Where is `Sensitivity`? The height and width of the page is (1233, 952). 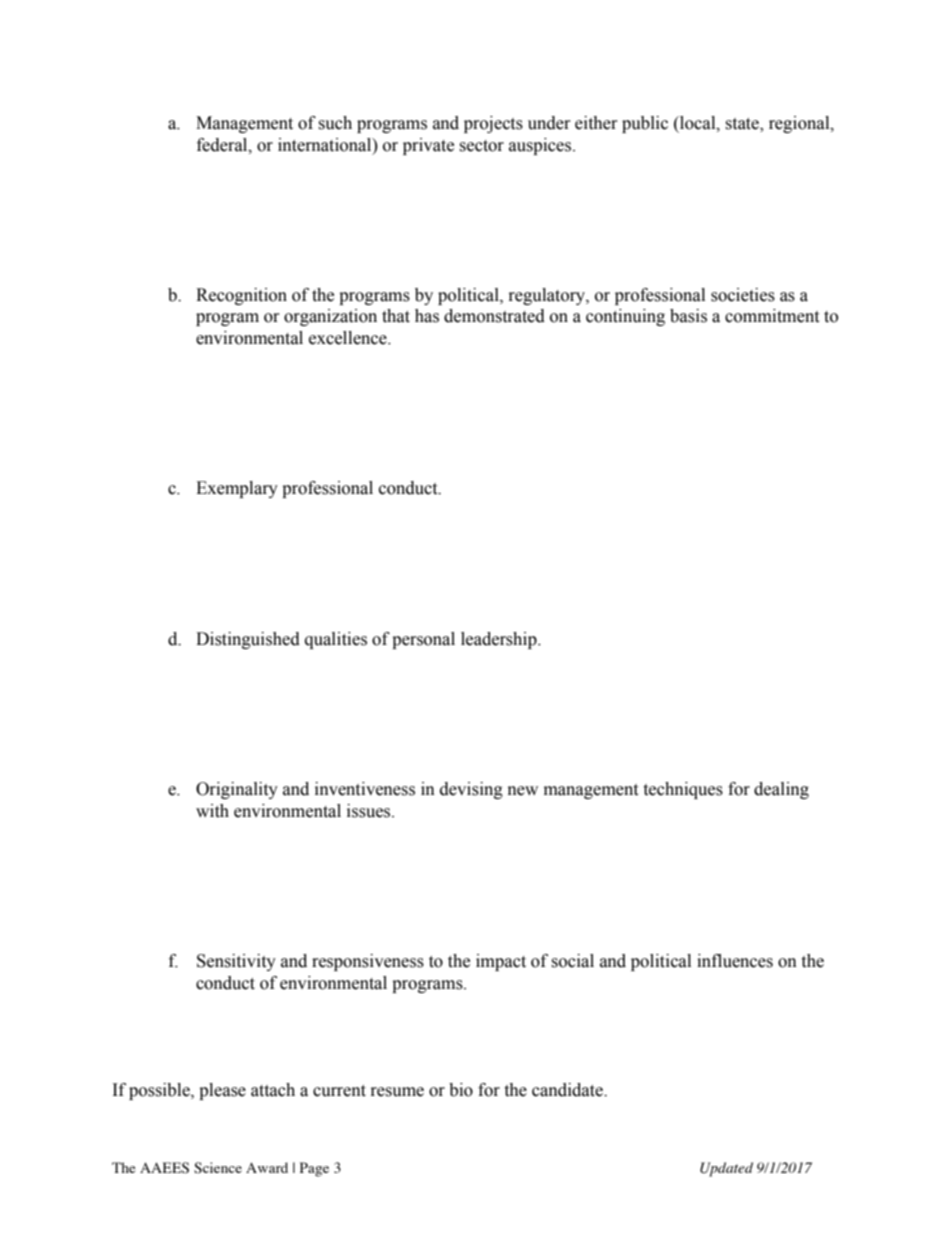 Sensitivity is located at coordinates (236, 962).
